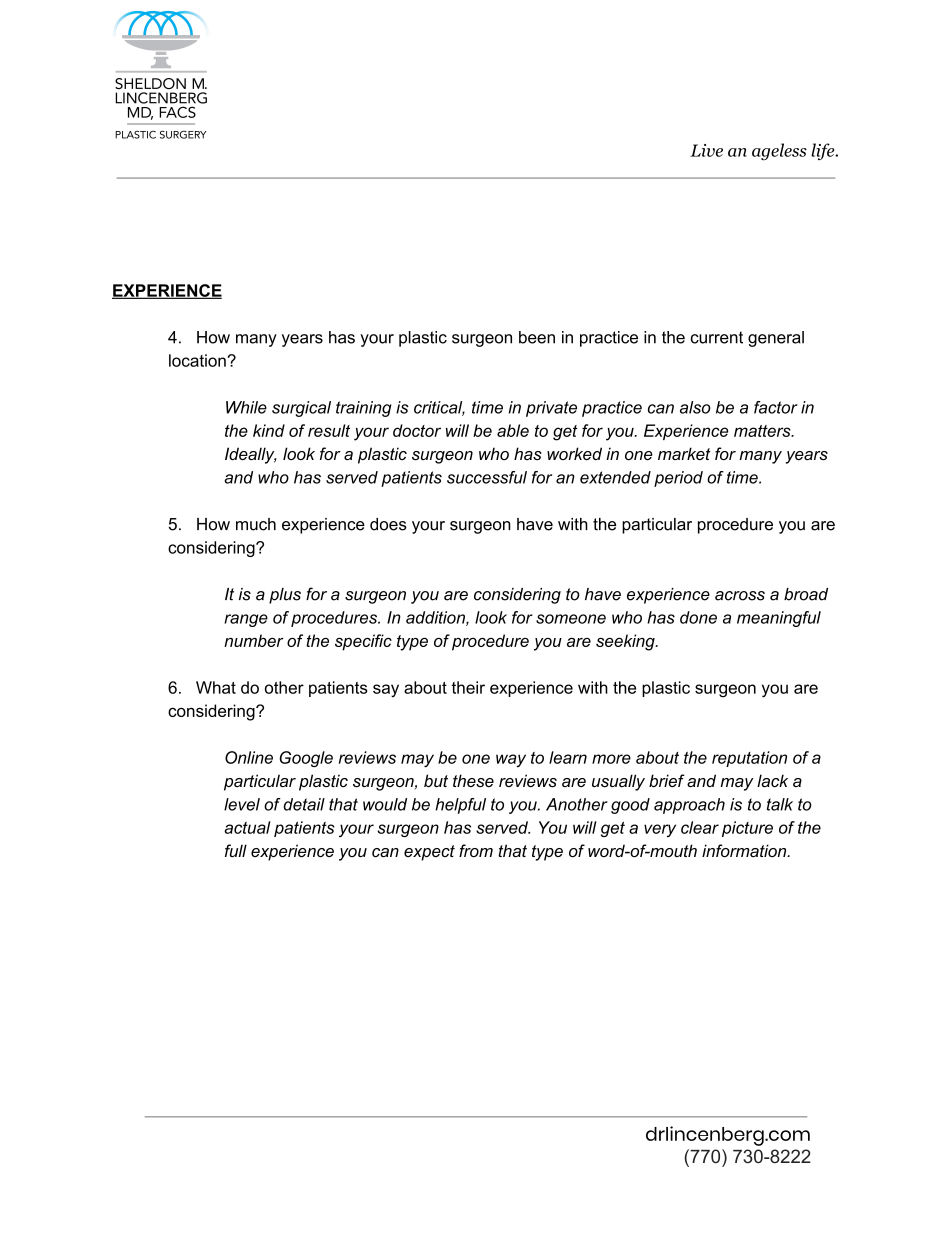  Describe the element at coordinates (256, 524) in the page. I see `much` at that location.
